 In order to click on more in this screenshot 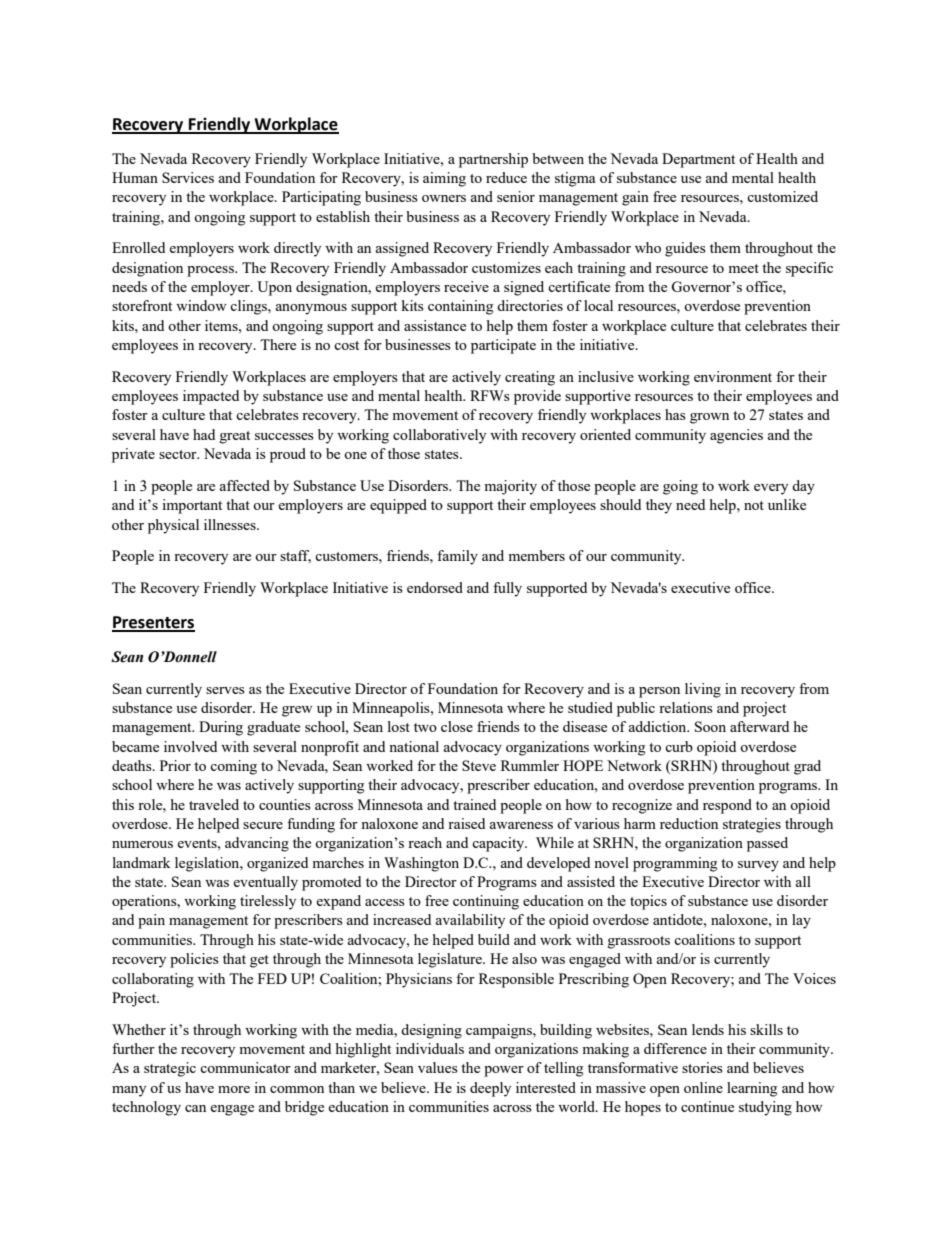, I will do `click(234, 1089)`.
